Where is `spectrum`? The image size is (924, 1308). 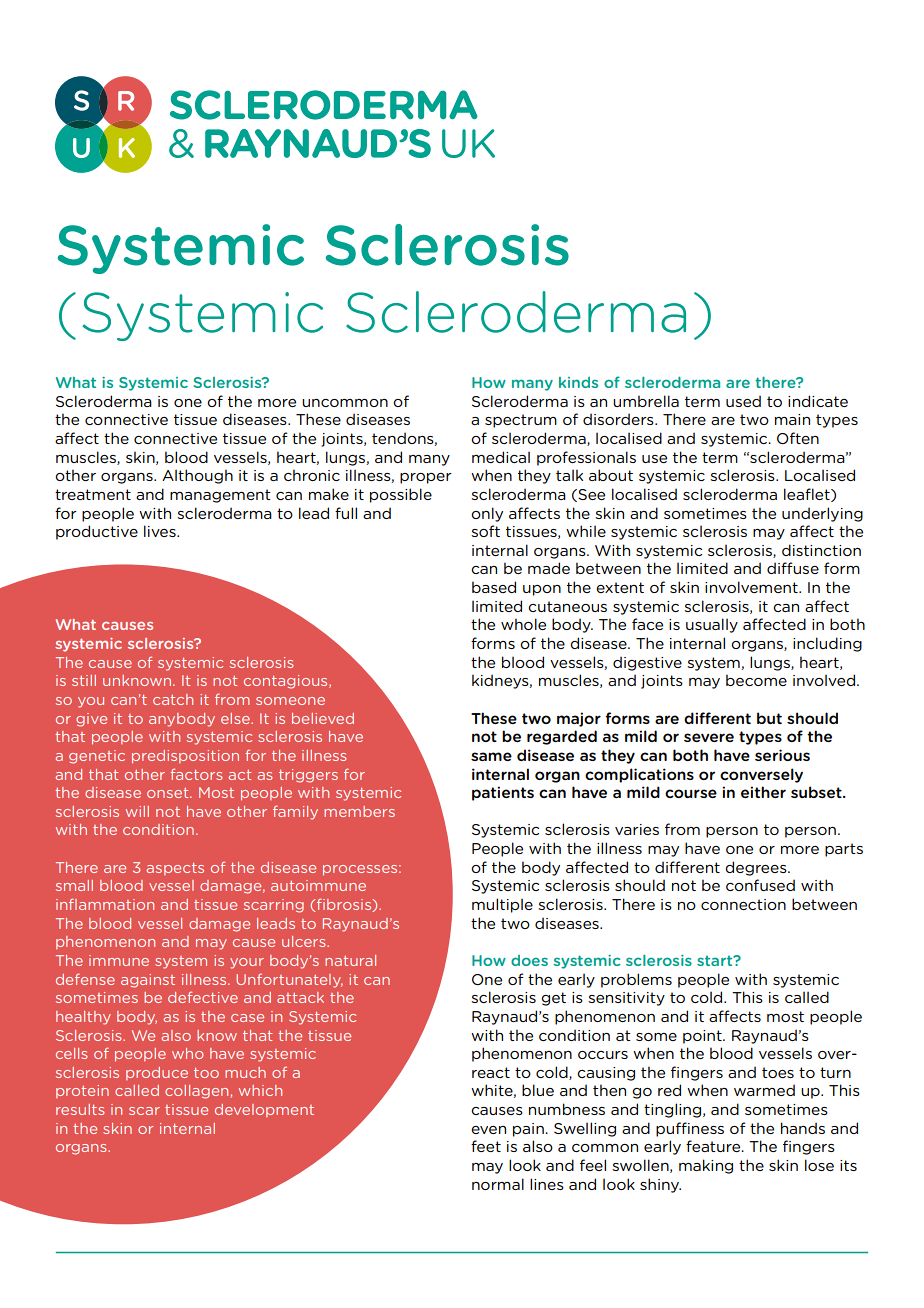
spectrum is located at coordinates (521, 421).
